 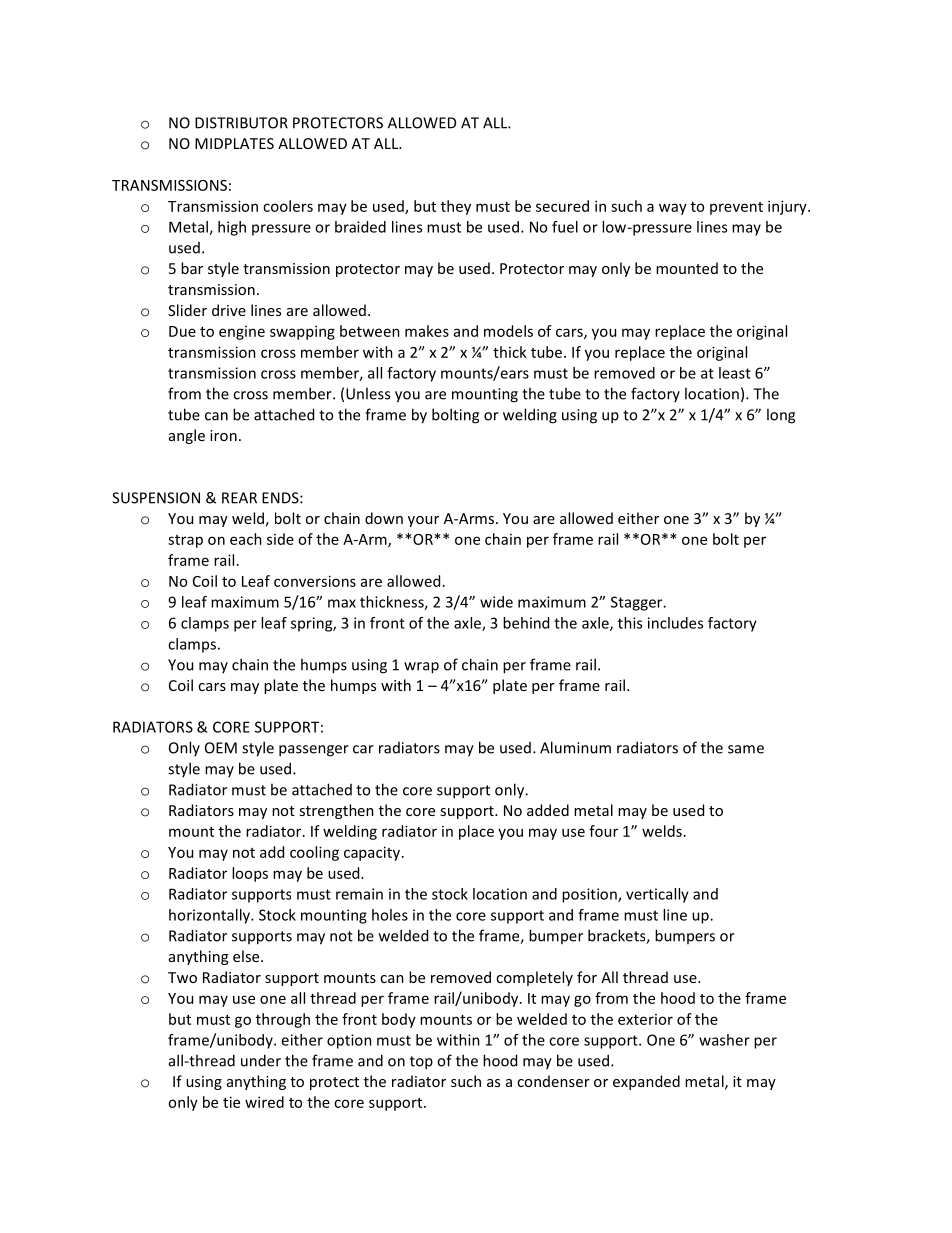 What do you see at coordinates (242, 333) in the screenshot?
I see `engine` at bounding box center [242, 333].
